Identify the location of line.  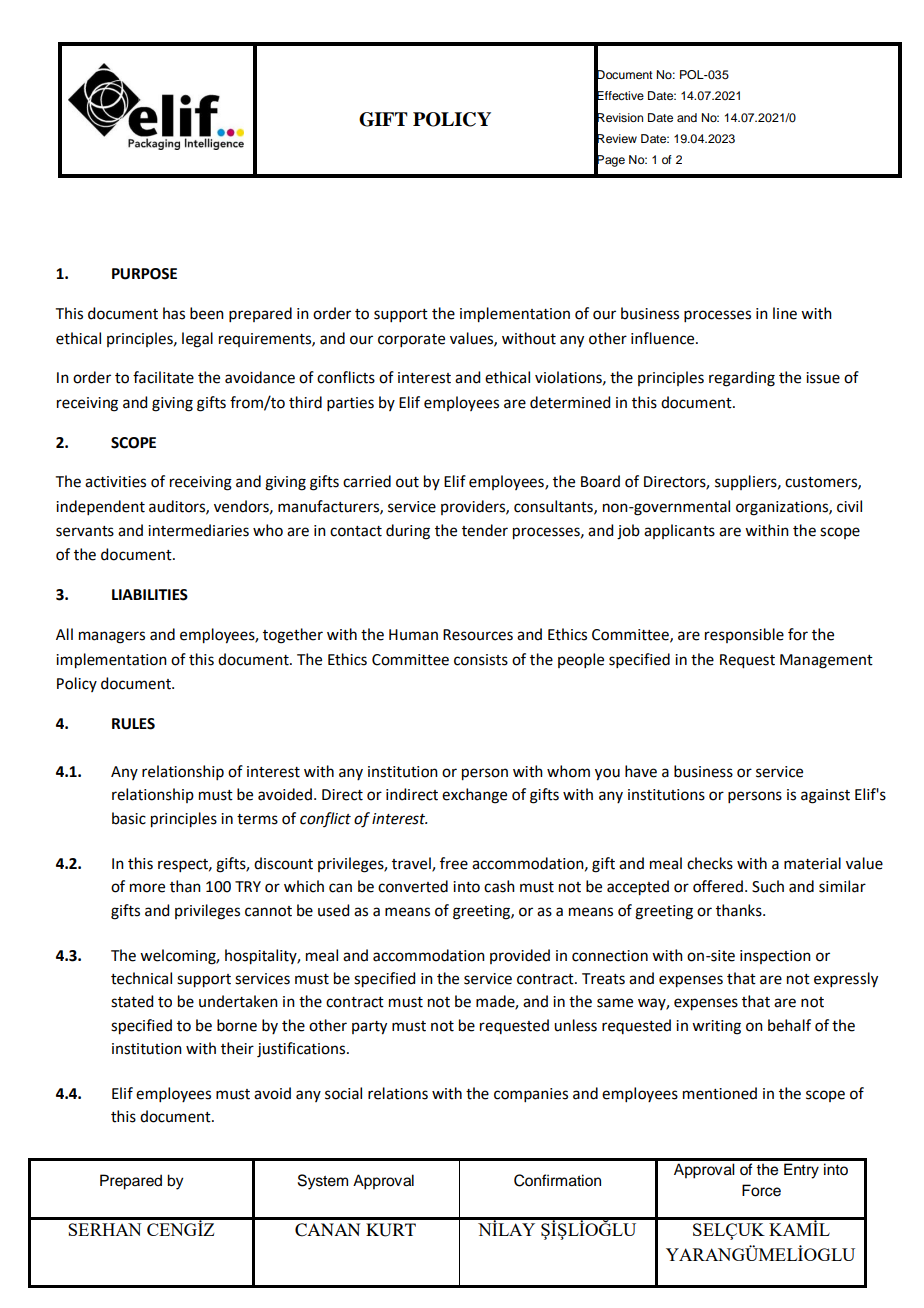
(785, 313).
